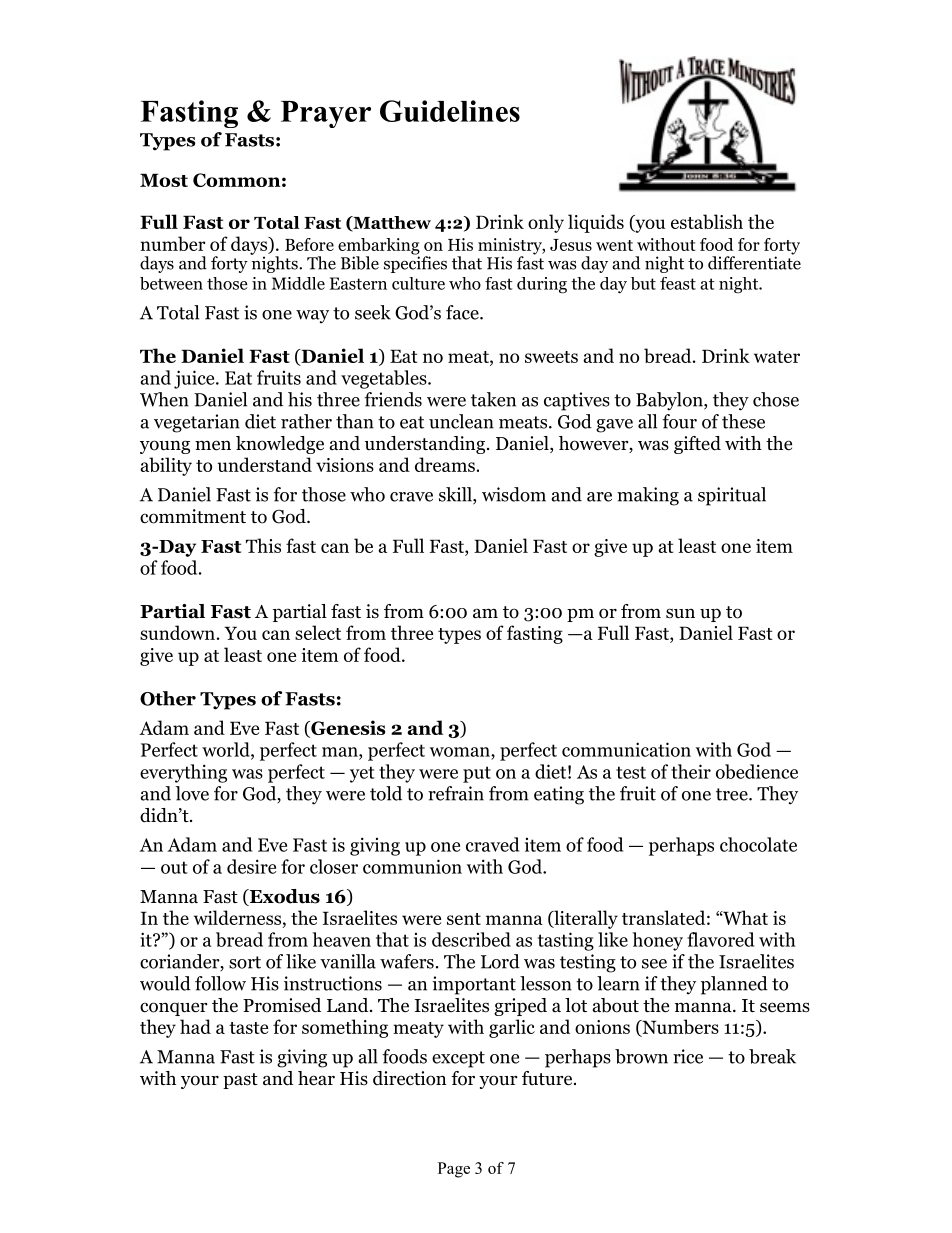 This screenshot has width=952, height=1233. Describe the element at coordinates (177, 632) in the screenshot. I see `sundown` at that location.
